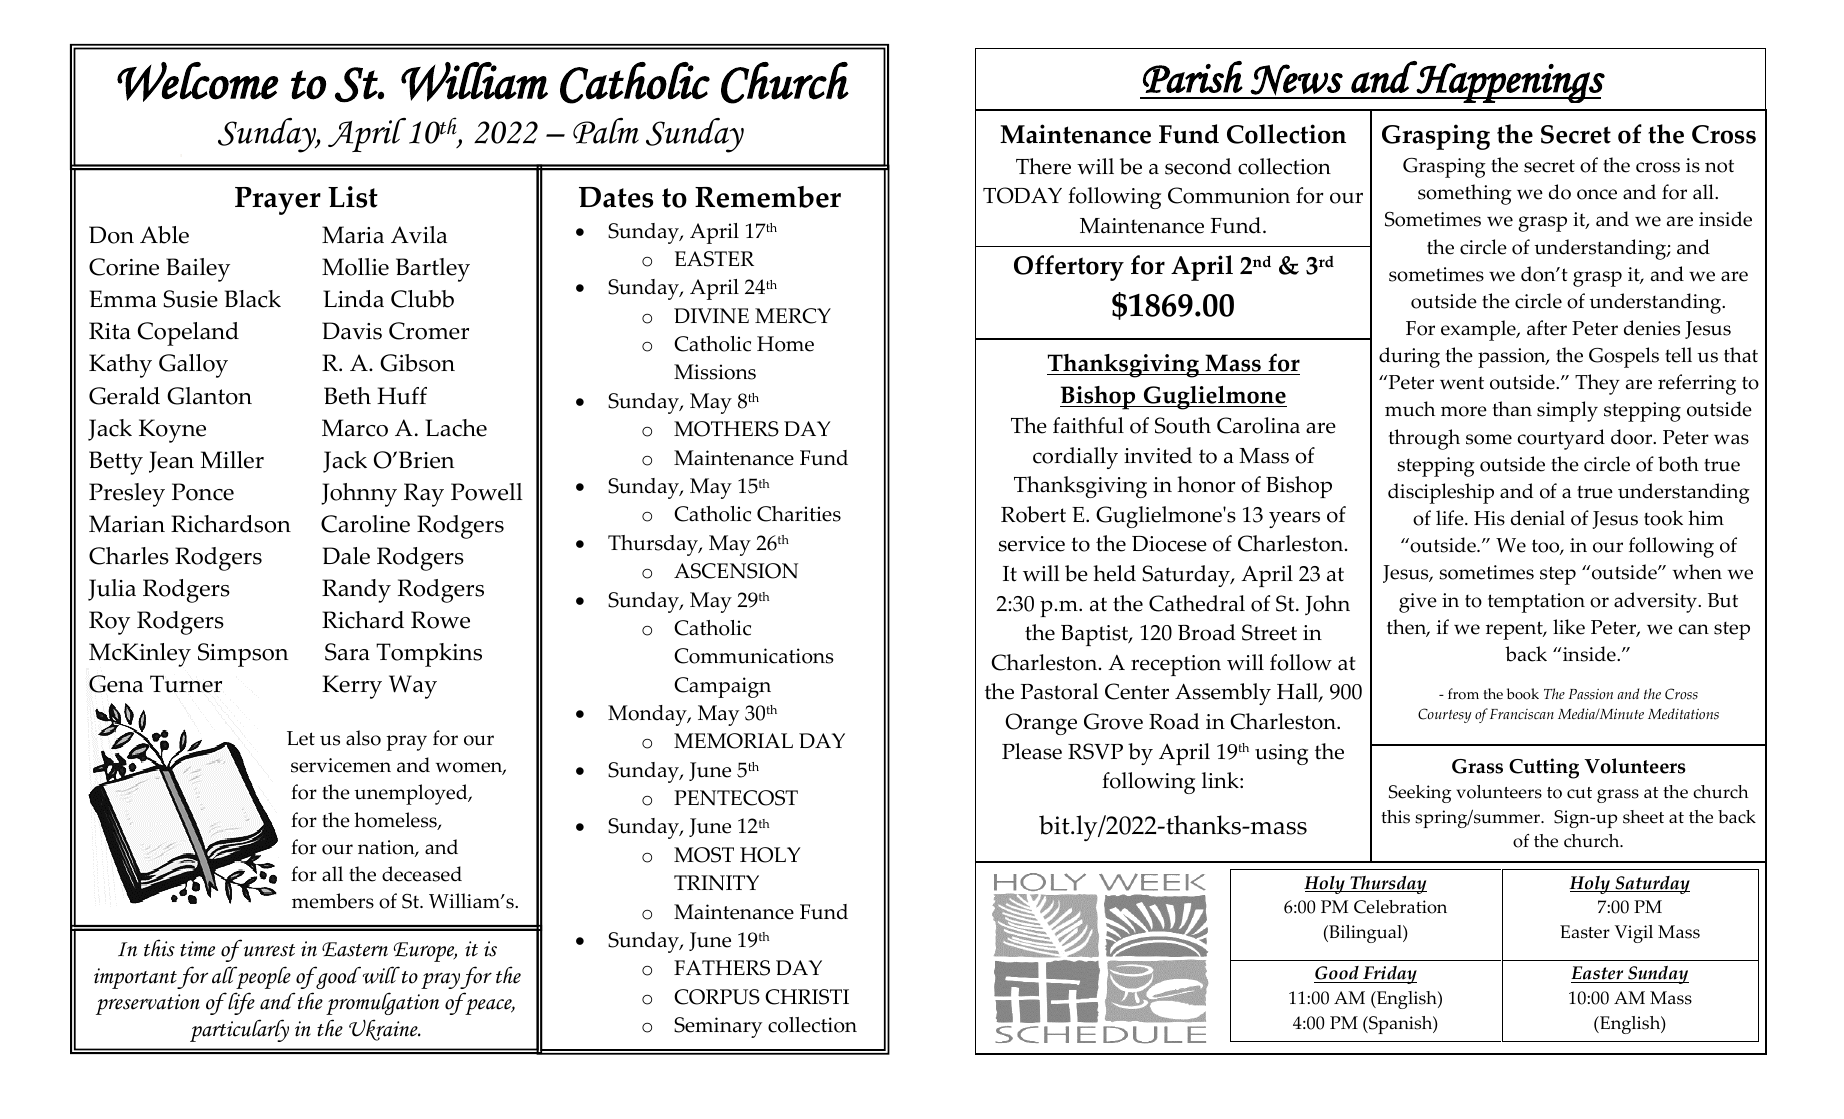 This screenshot has height=1119, width=1844. I want to click on promulgation, so click(382, 1003).
